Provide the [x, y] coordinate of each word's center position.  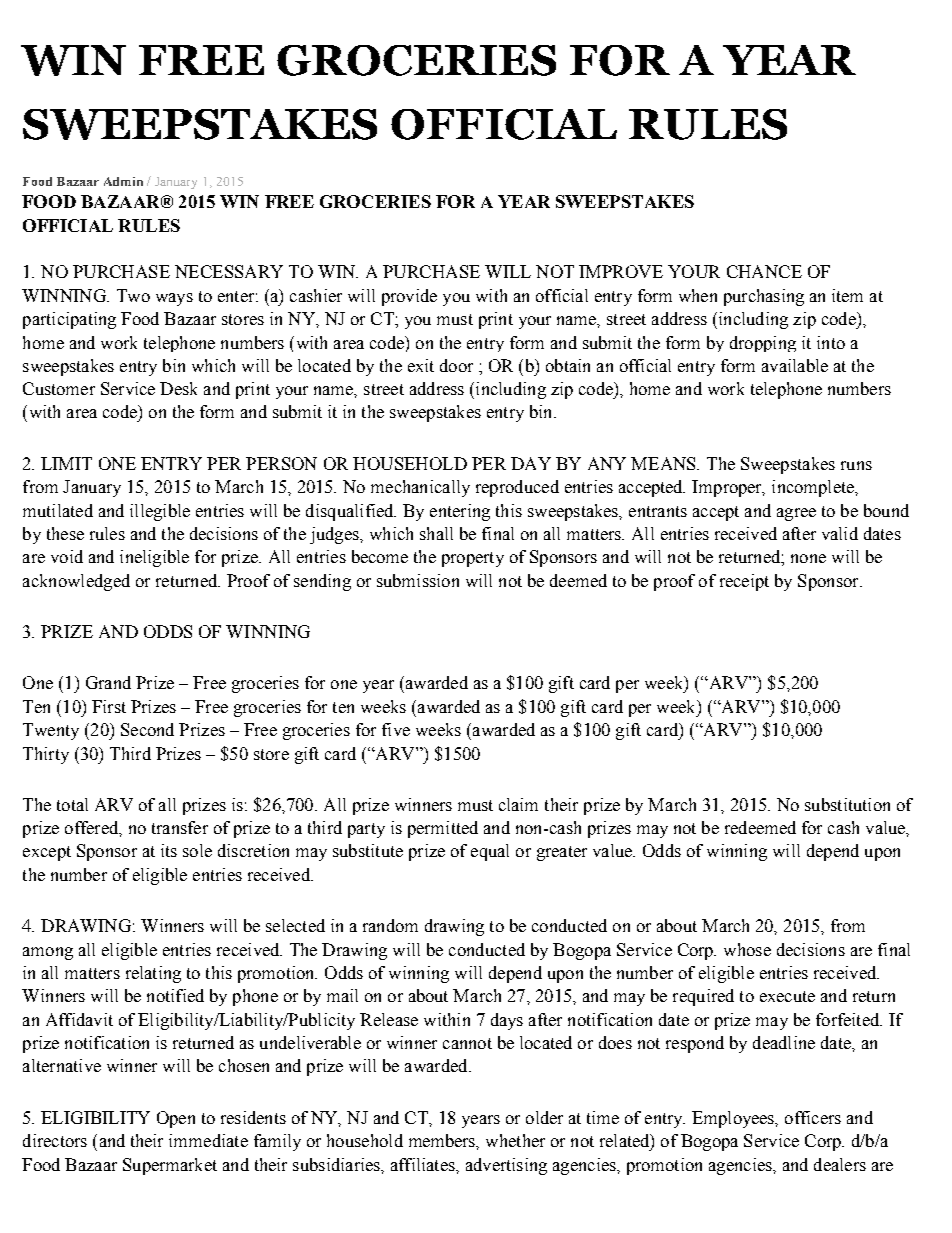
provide [409, 297]
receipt [744, 582]
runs [856, 465]
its [169, 850]
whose [747, 949]
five [396, 729]
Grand [108, 682]
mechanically [420, 488]
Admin [123, 181]
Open [176, 1119]
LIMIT [66, 463]
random [390, 925]
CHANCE [764, 271]
